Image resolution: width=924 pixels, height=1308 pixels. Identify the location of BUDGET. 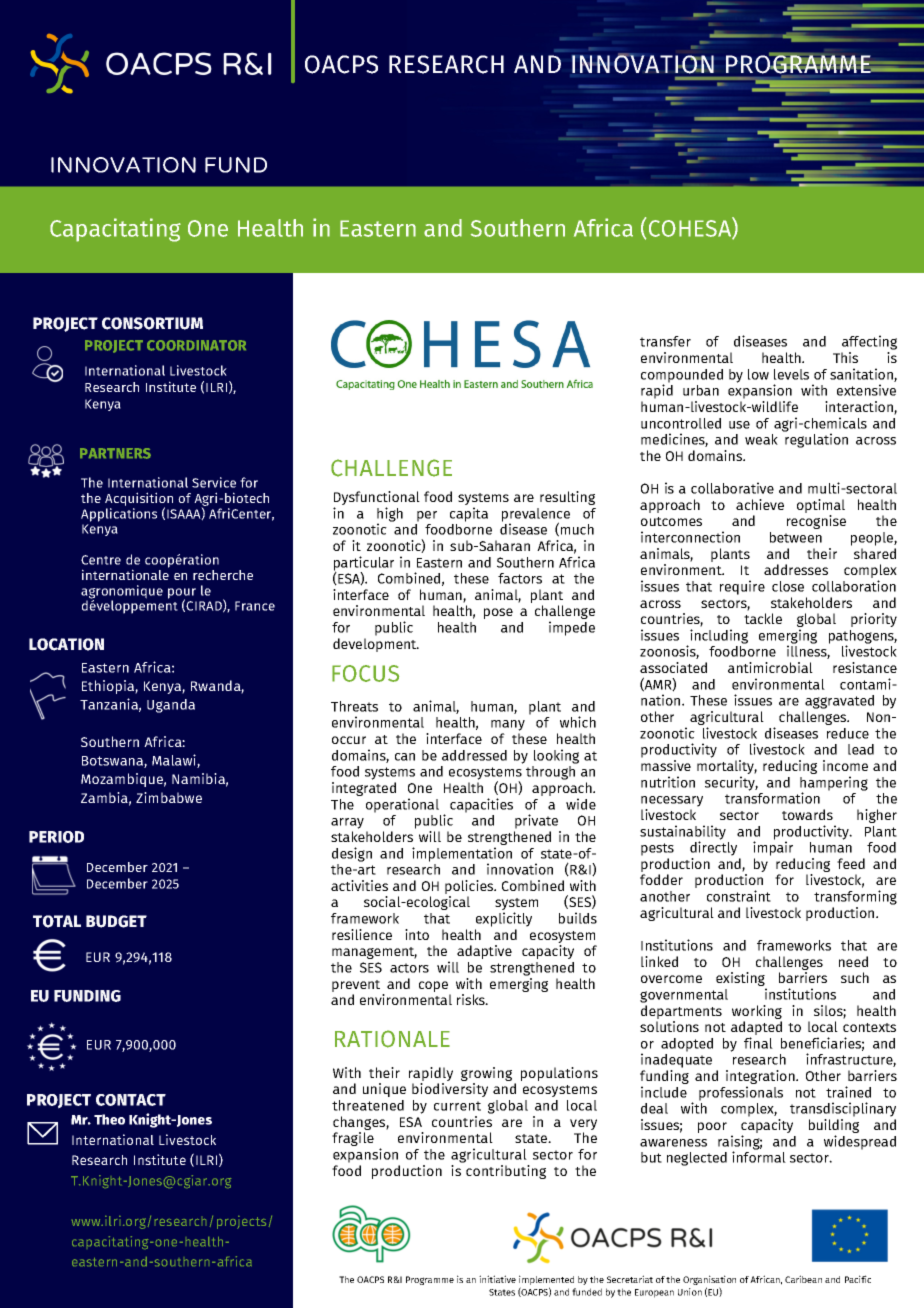
(116, 921).
